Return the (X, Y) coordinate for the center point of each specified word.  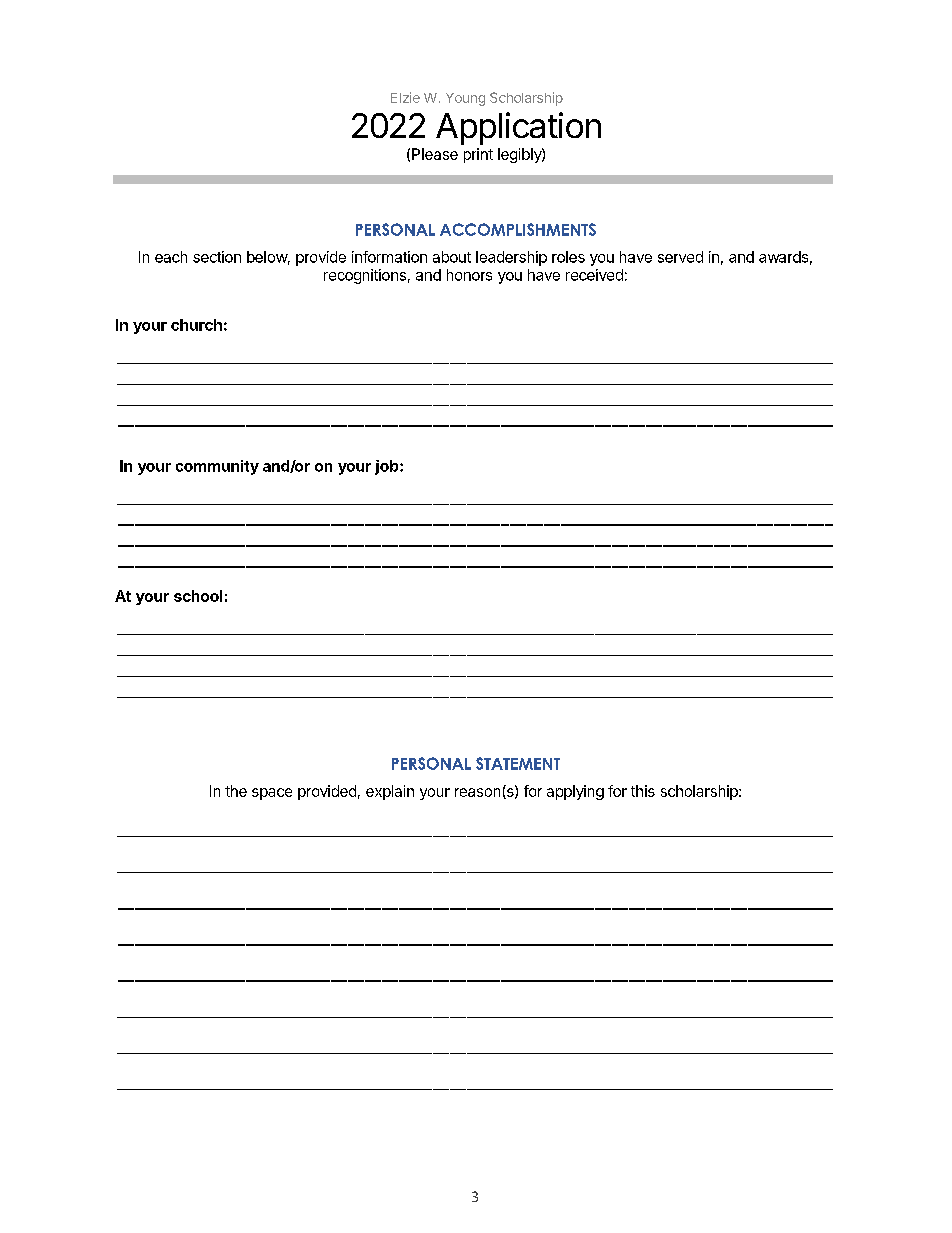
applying (575, 792)
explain (390, 792)
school (198, 596)
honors (469, 275)
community (217, 467)
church (196, 325)
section (217, 257)
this (643, 791)
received (594, 275)
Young (465, 99)
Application (518, 128)
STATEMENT (518, 763)
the (236, 791)
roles (568, 257)
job (388, 467)
